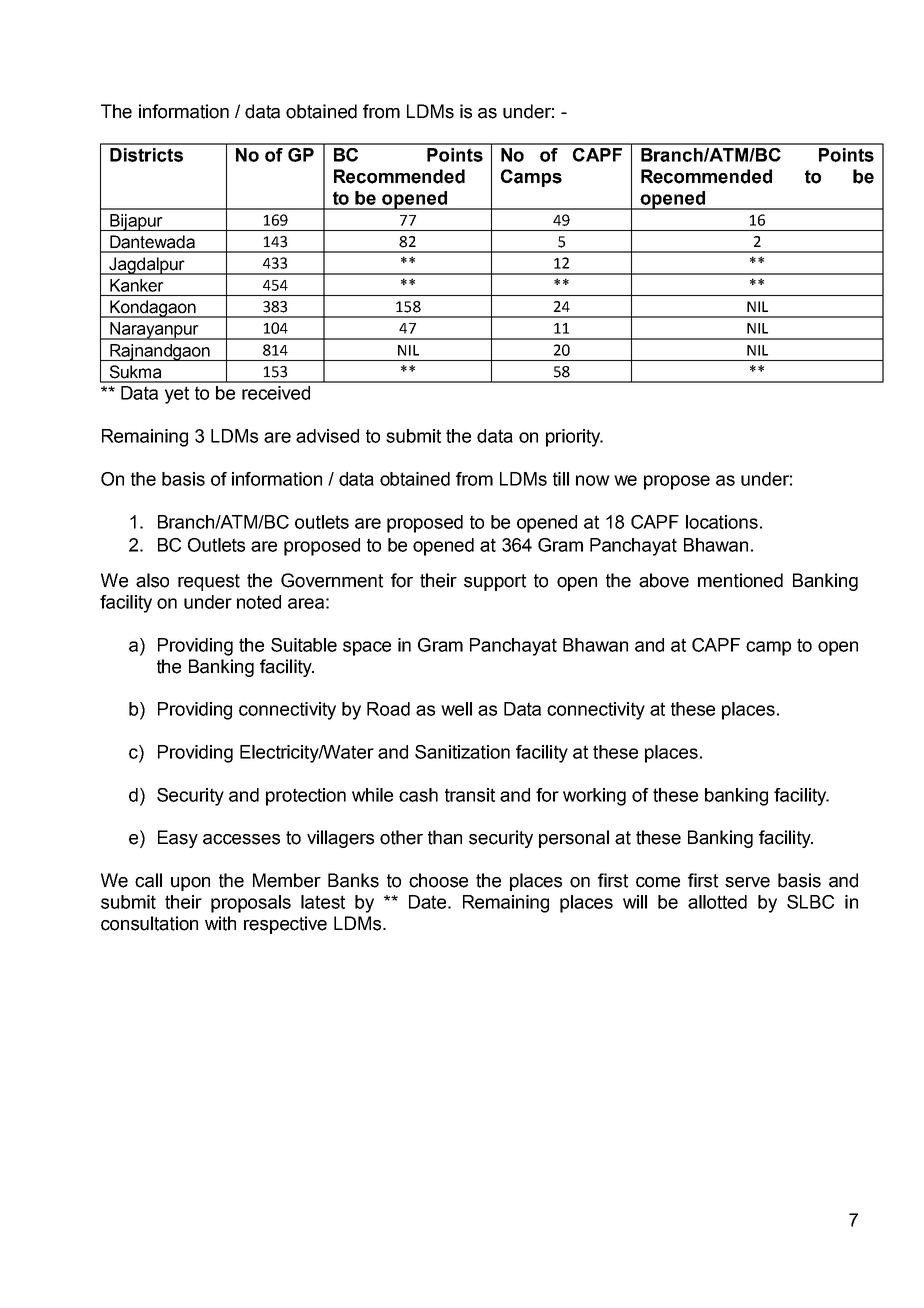  What do you see at coordinates (574, 438) in the screenshot?
I see `priority` at bounding box center [574, 438].
